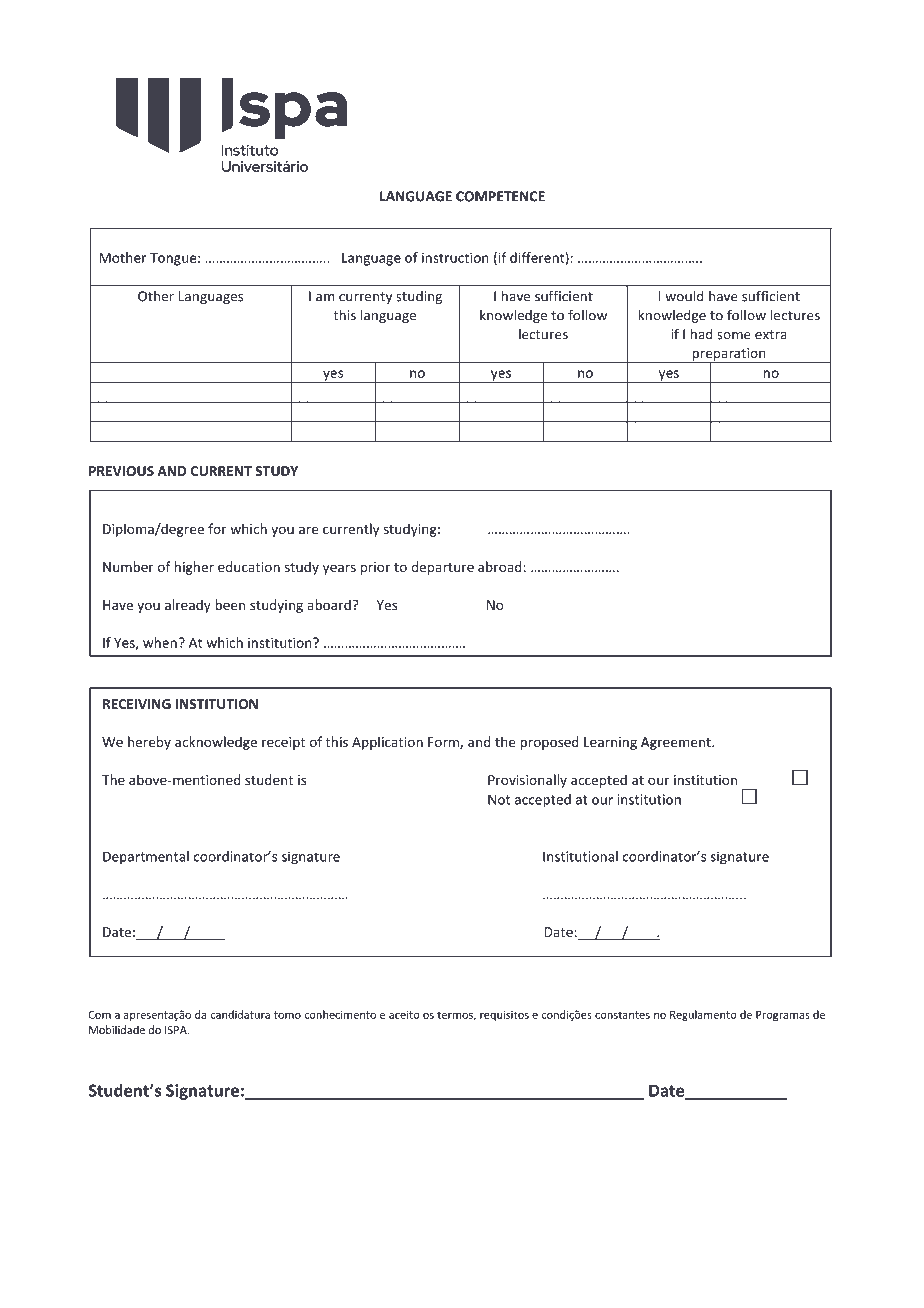  Describe the element at coordinates (419, 297) in the screenshot. I see `studing` at that location.
